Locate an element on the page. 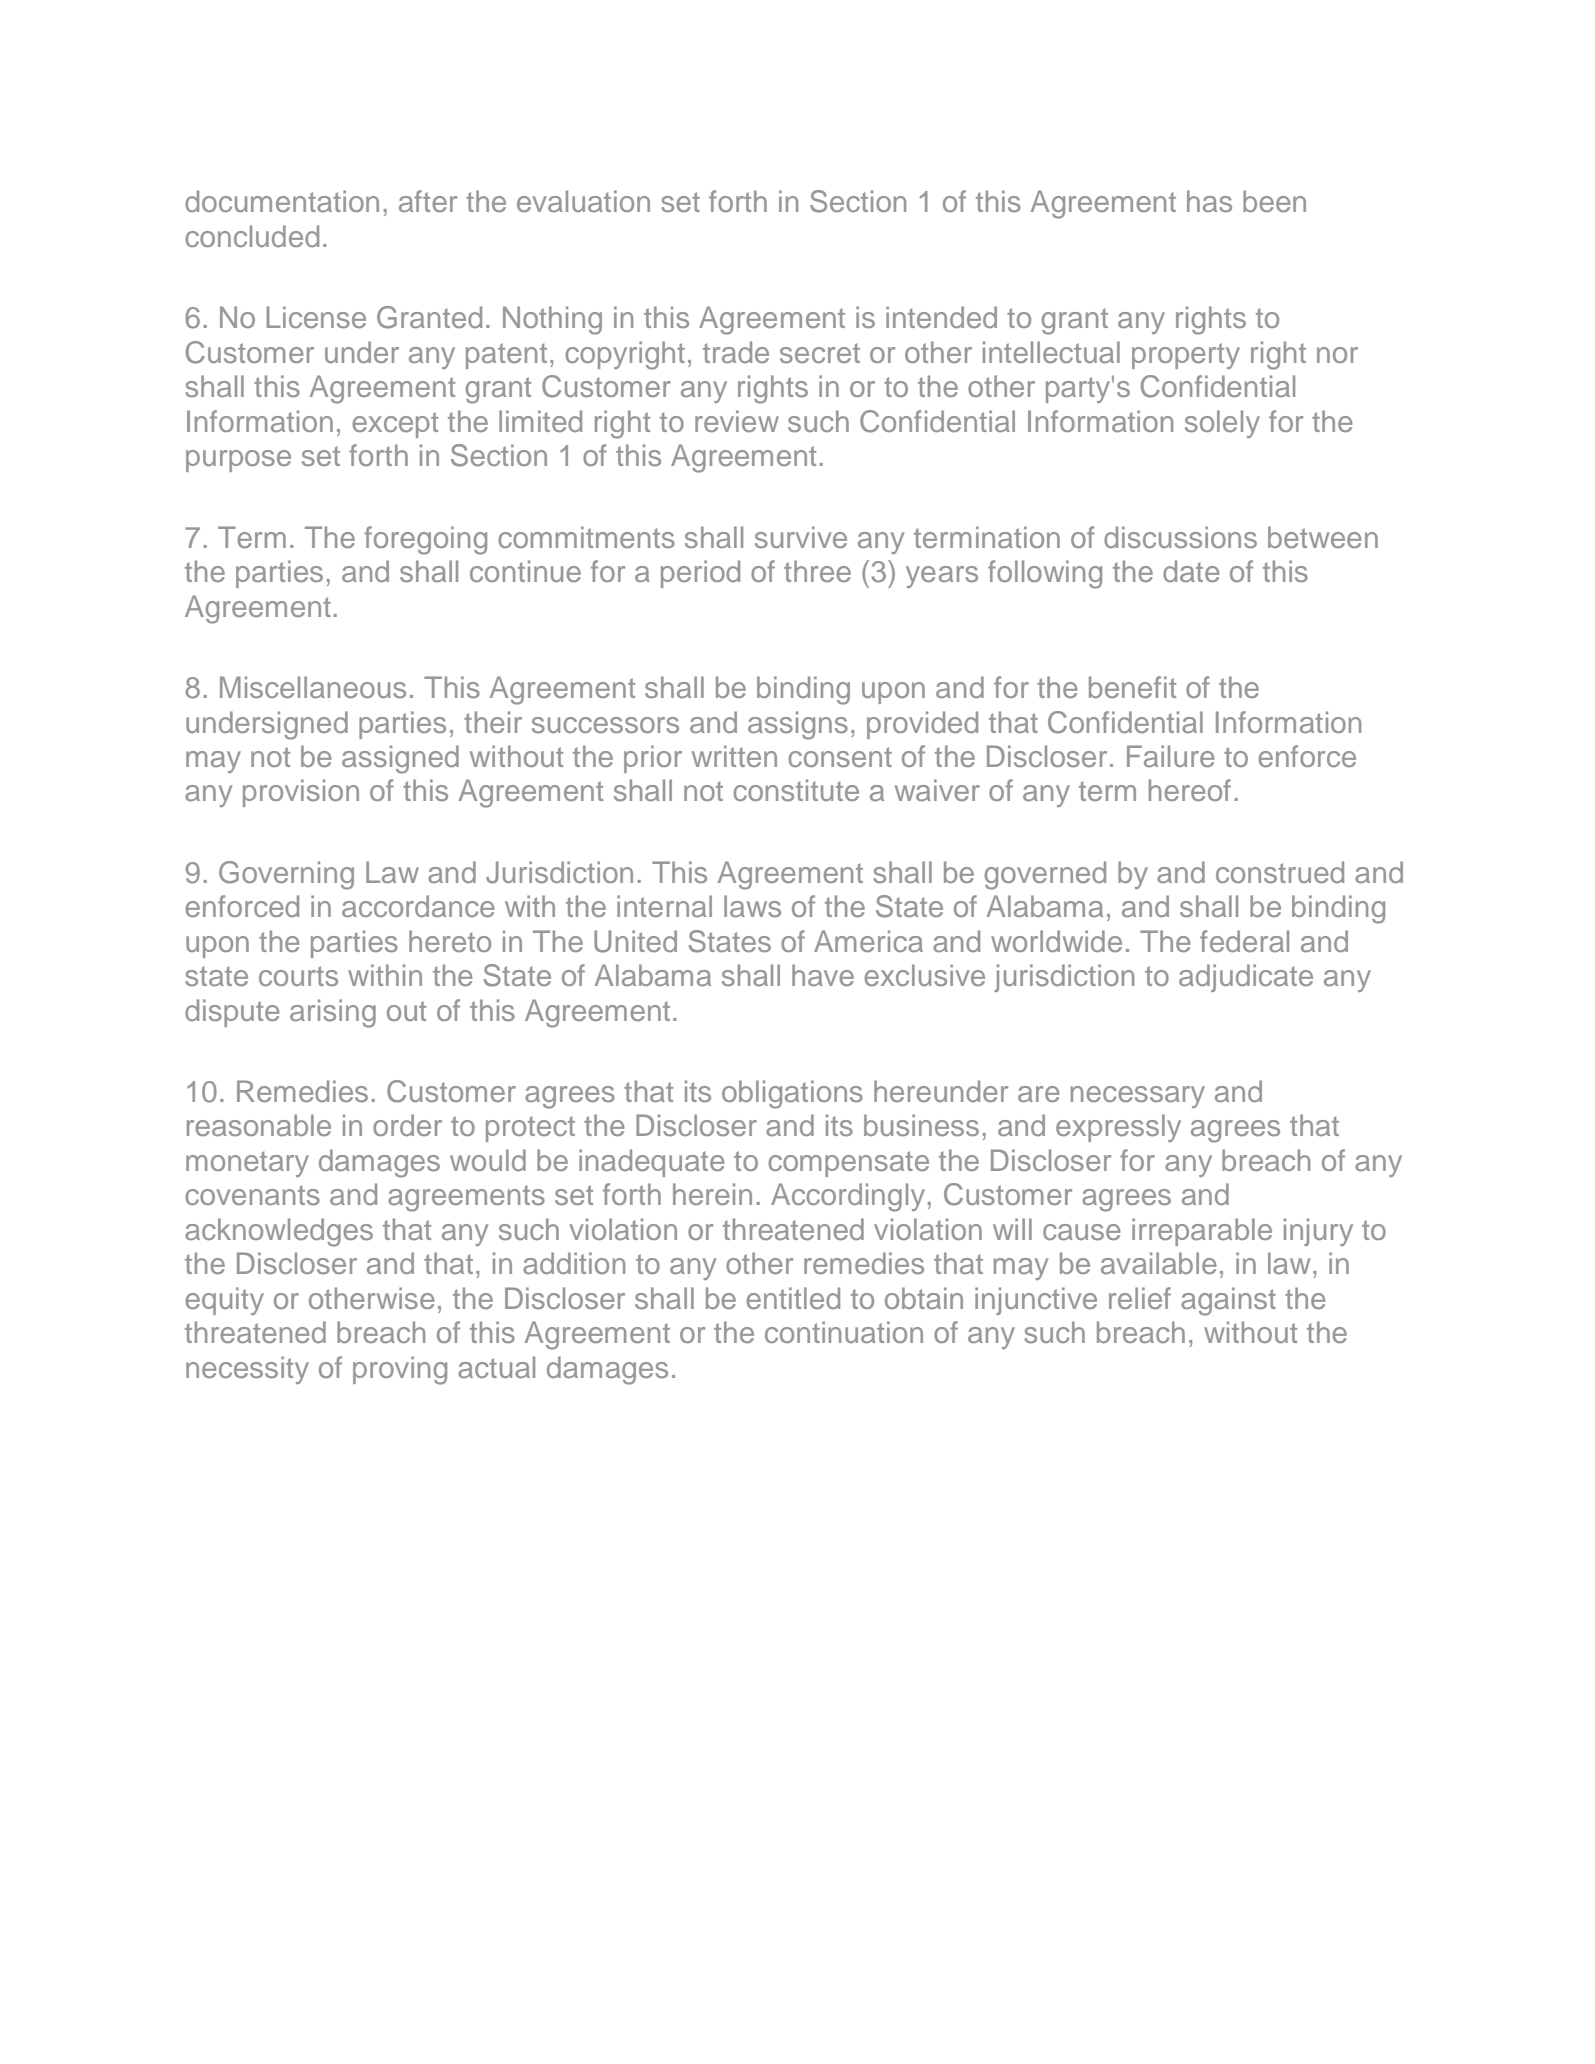  after is located at coordinates (428, 201).
